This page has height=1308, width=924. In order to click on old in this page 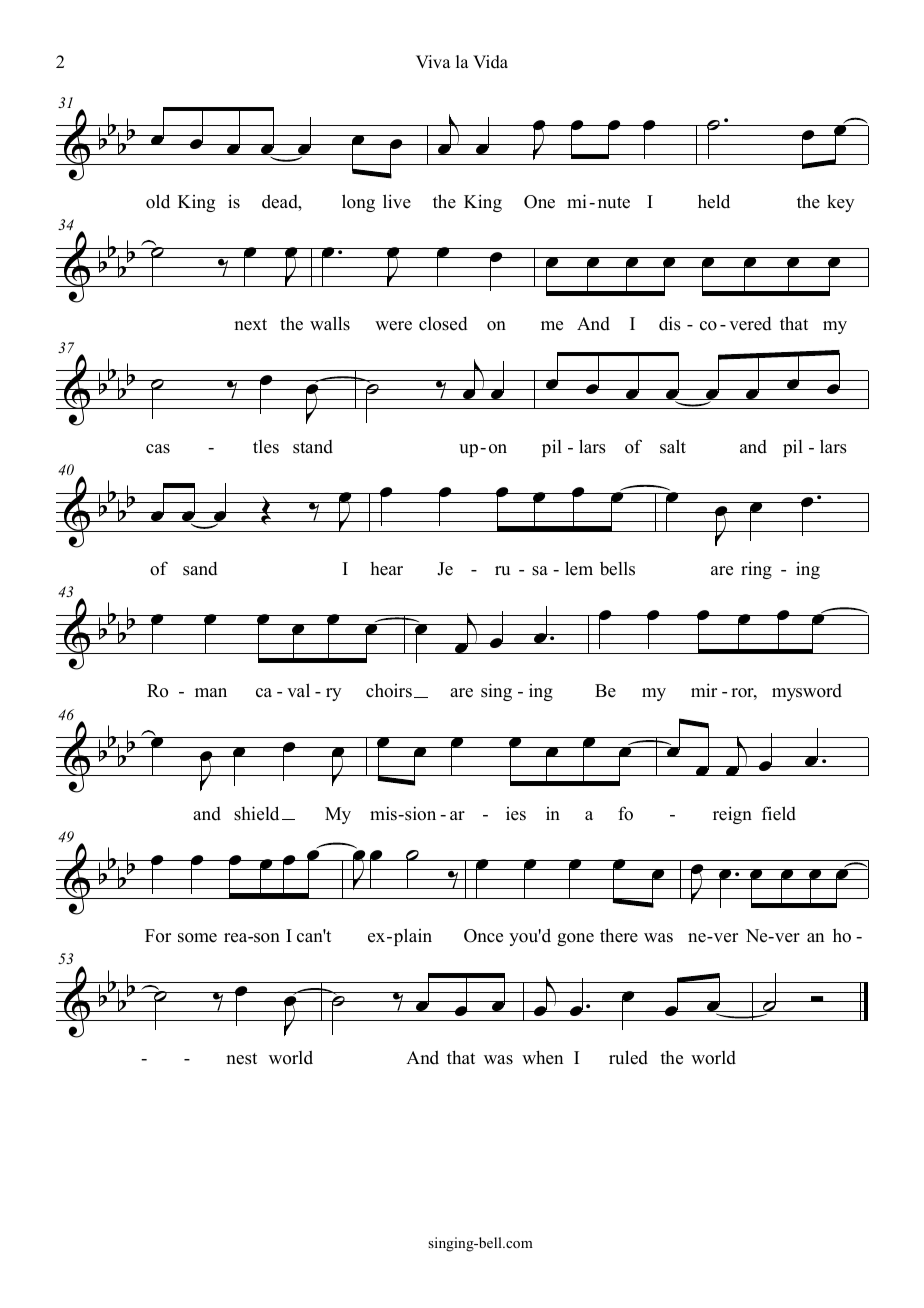, I will do `click(158, 201)`.
